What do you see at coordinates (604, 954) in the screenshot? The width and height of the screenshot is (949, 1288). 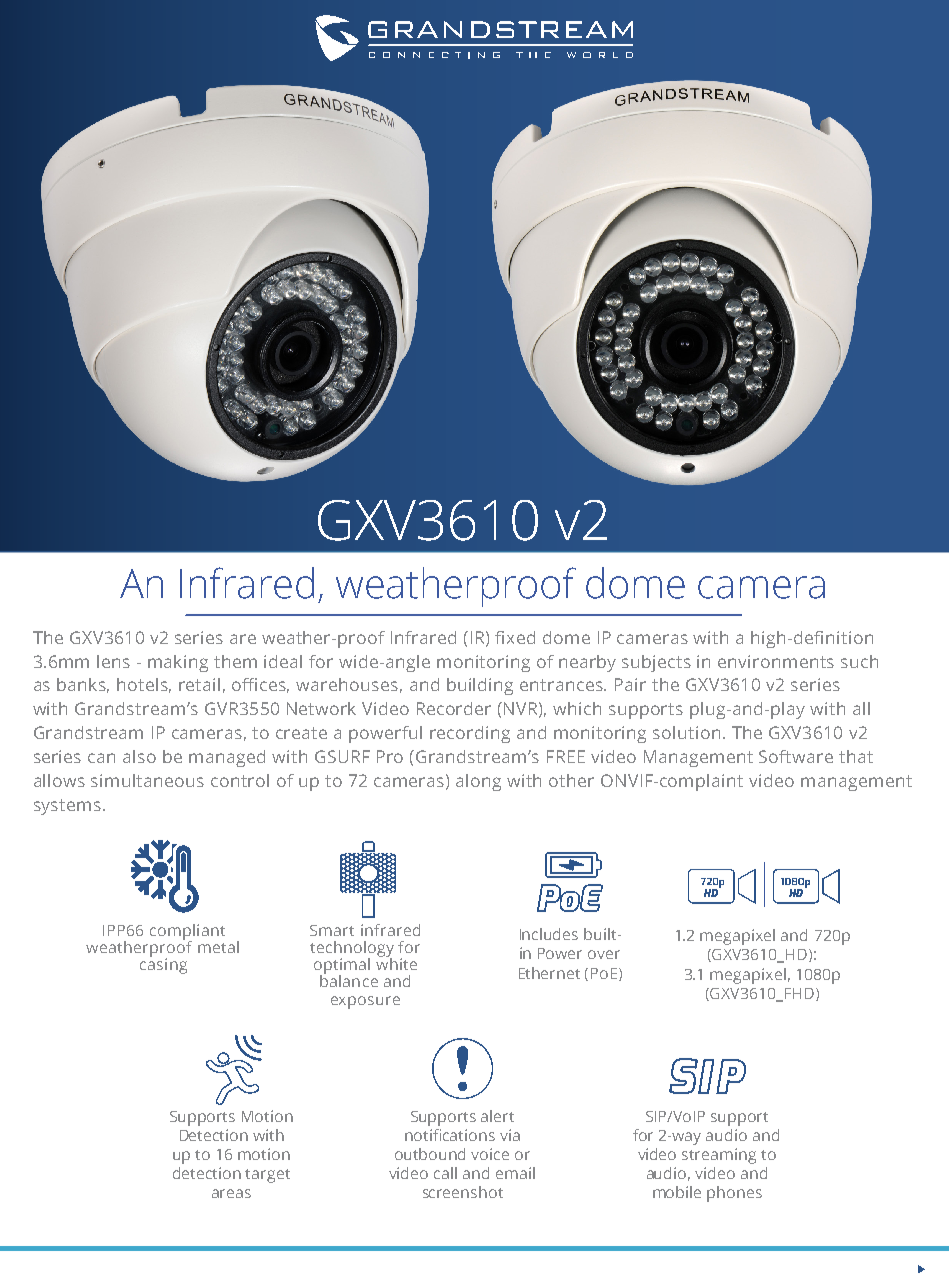 I see `over` at bounding box center [604, 954].
